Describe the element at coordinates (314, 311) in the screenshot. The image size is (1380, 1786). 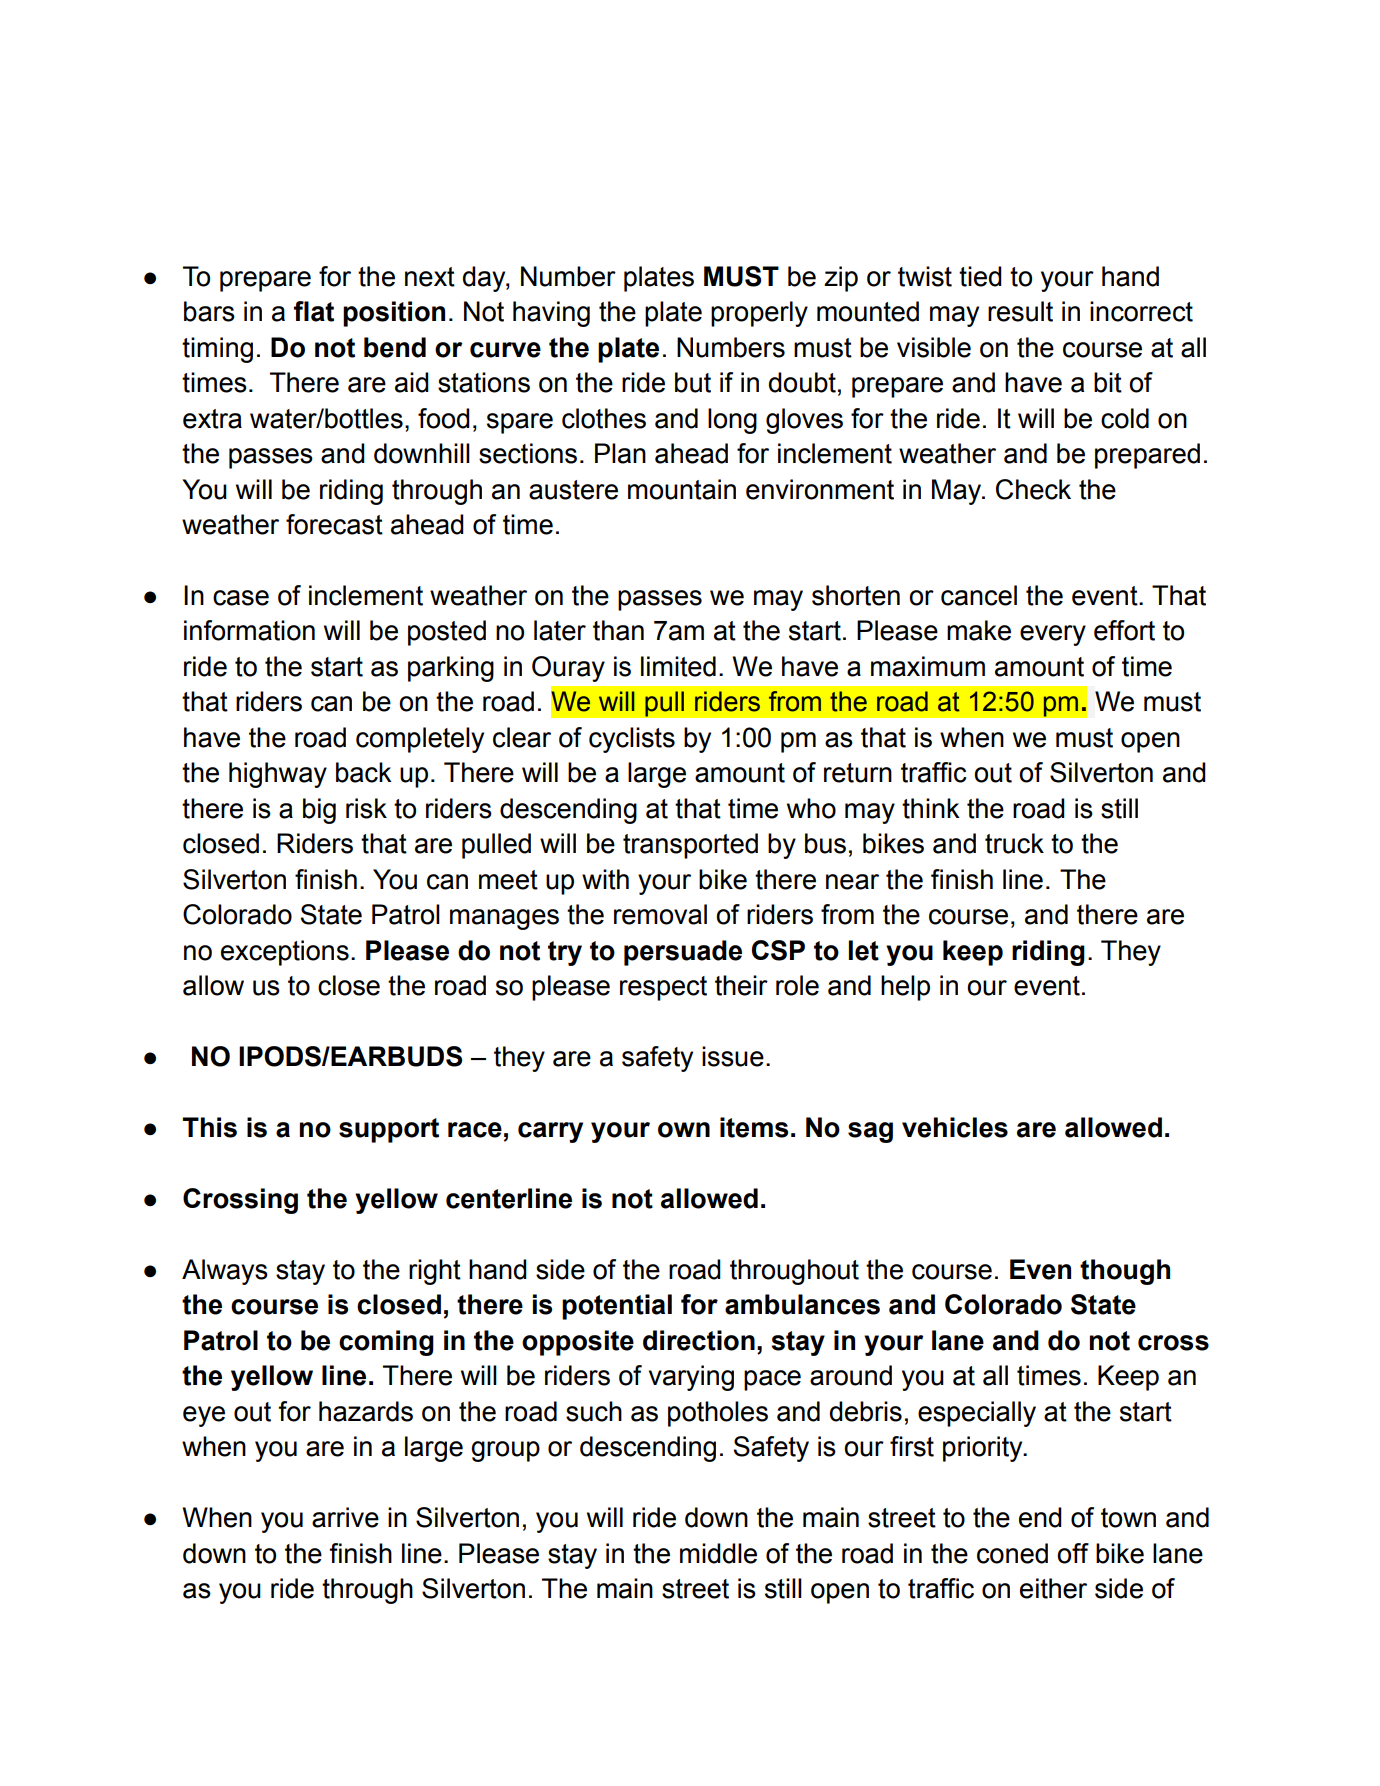
I see `flat` at that location.
